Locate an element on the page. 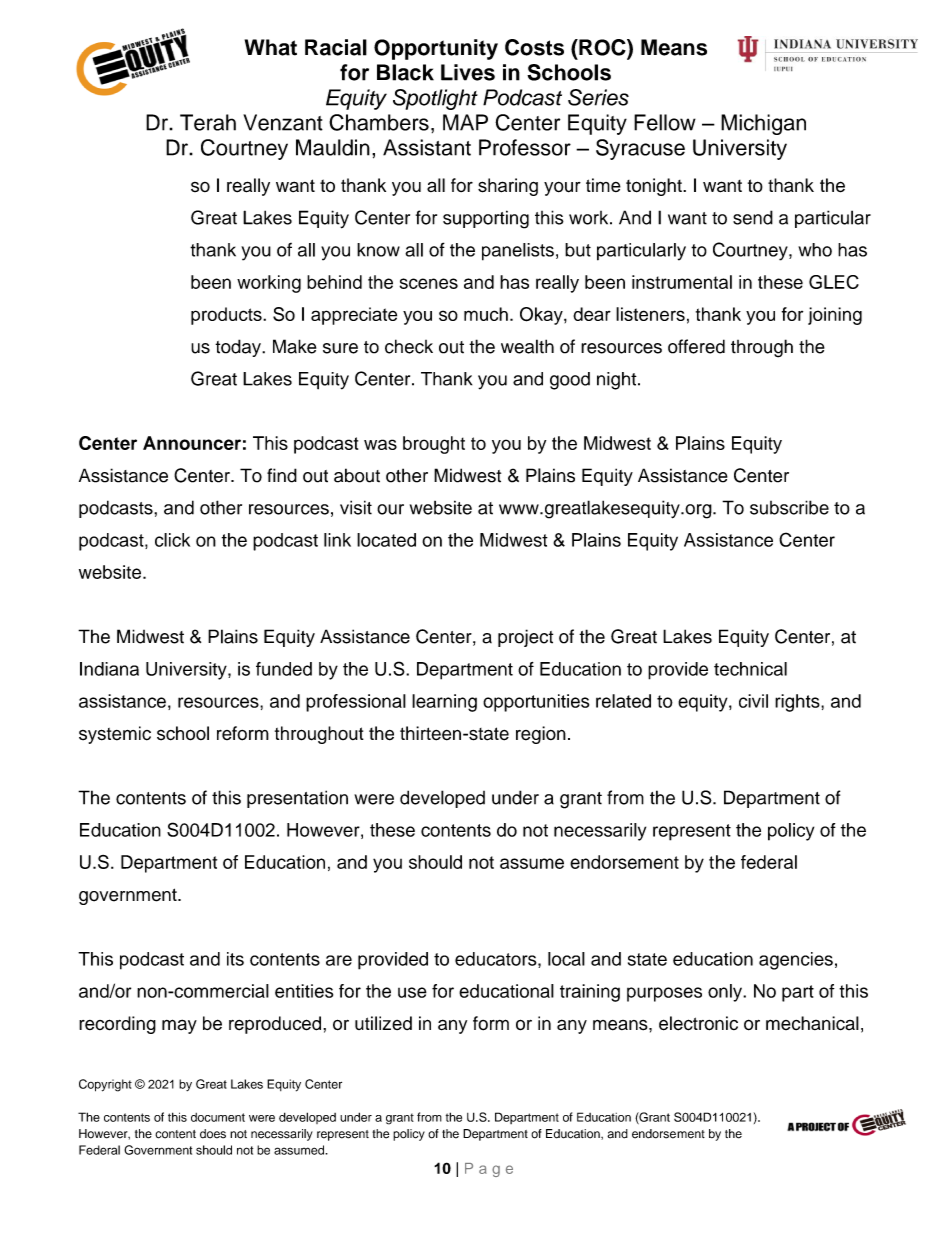  technical is located at coordinates (750, 669).
